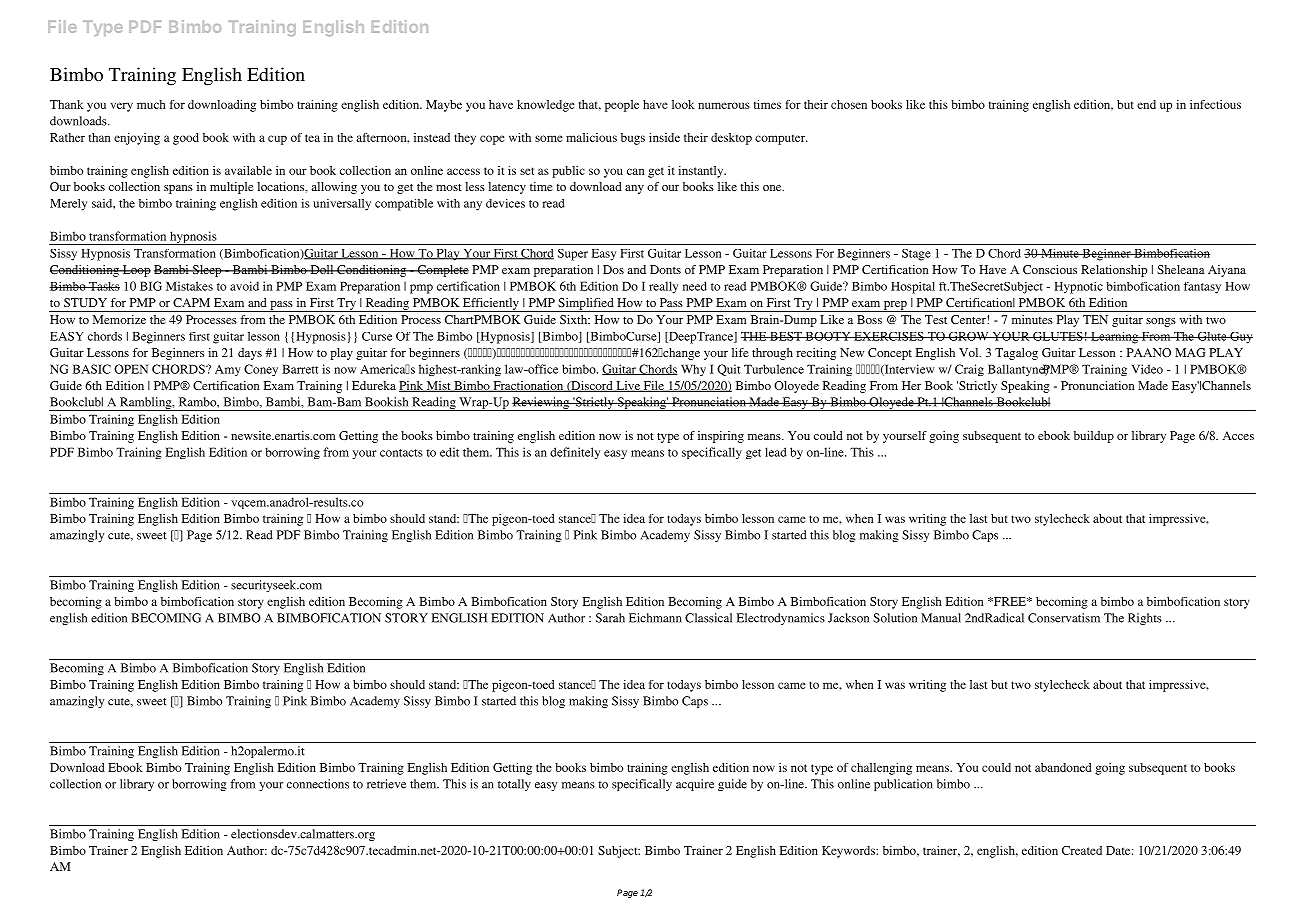 The height and width of the page is (924, 1308). What do you see at coordinates (575, 453) in the page?
I see `definitely` at bounding box center [575, 453].
